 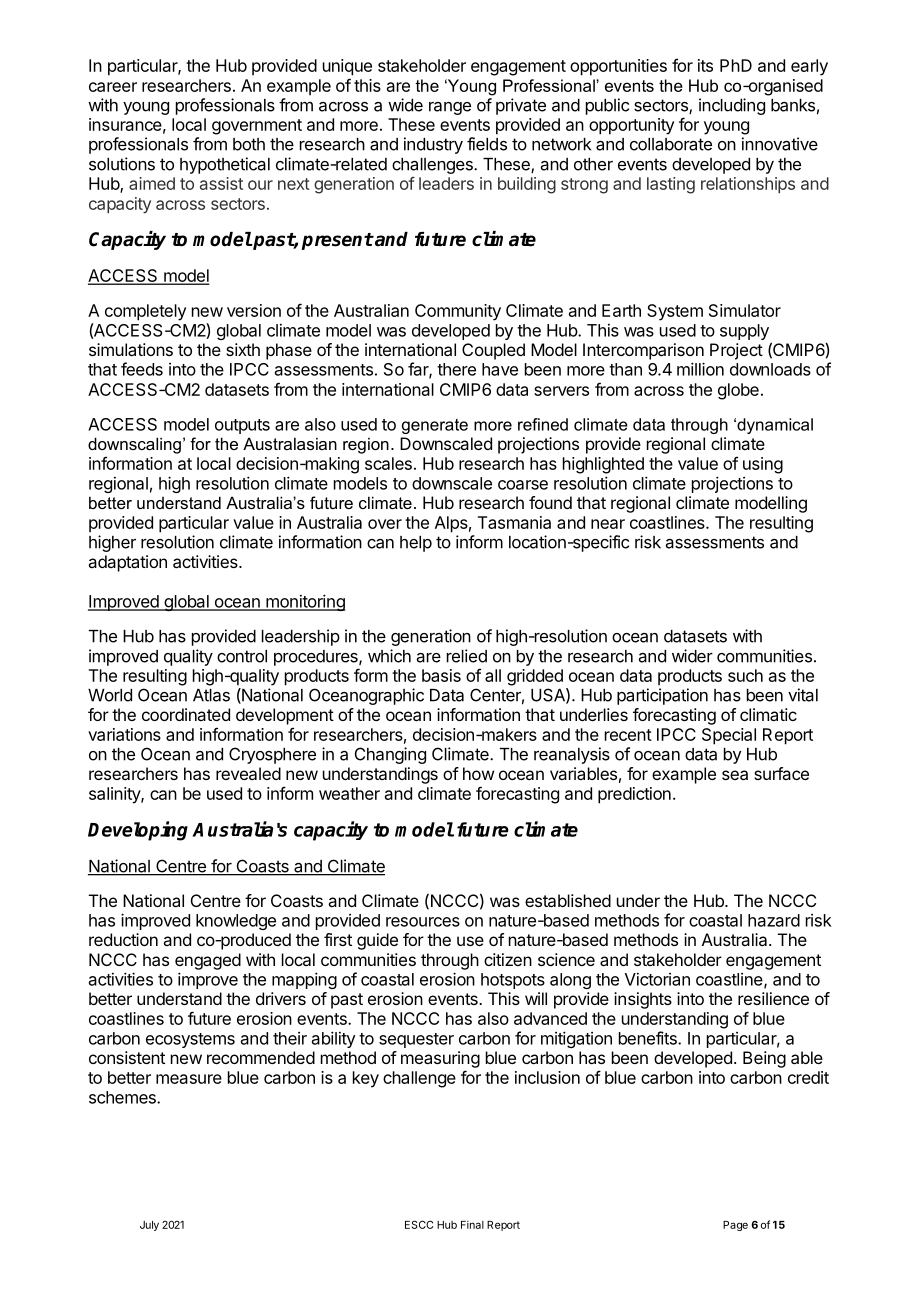 What do you see at coordinates (149, 1226) in the image?
I see `July` at bounding box center [149, 1226].
